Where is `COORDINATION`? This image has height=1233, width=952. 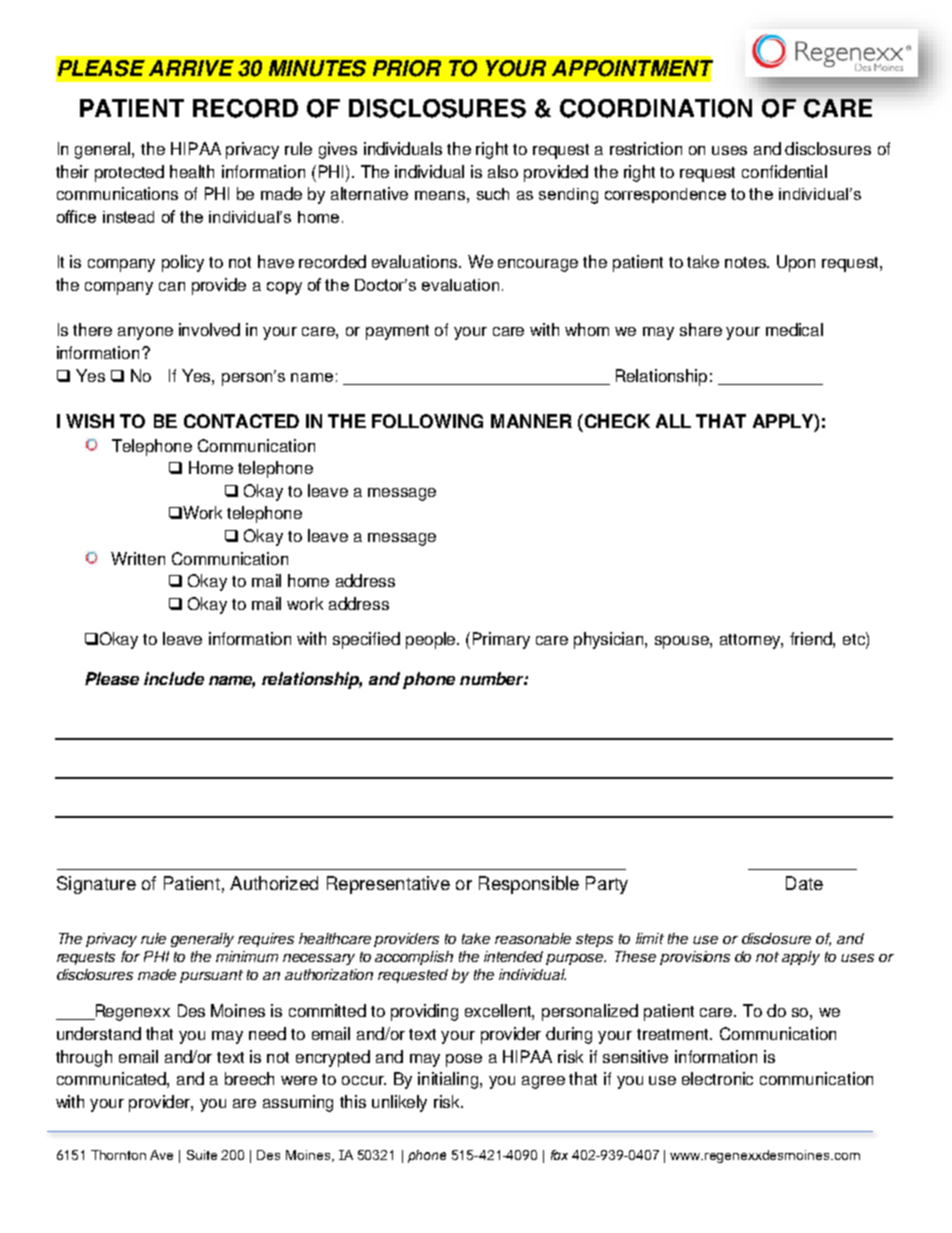
COORDINATION is located at coordinates (656, 108).
